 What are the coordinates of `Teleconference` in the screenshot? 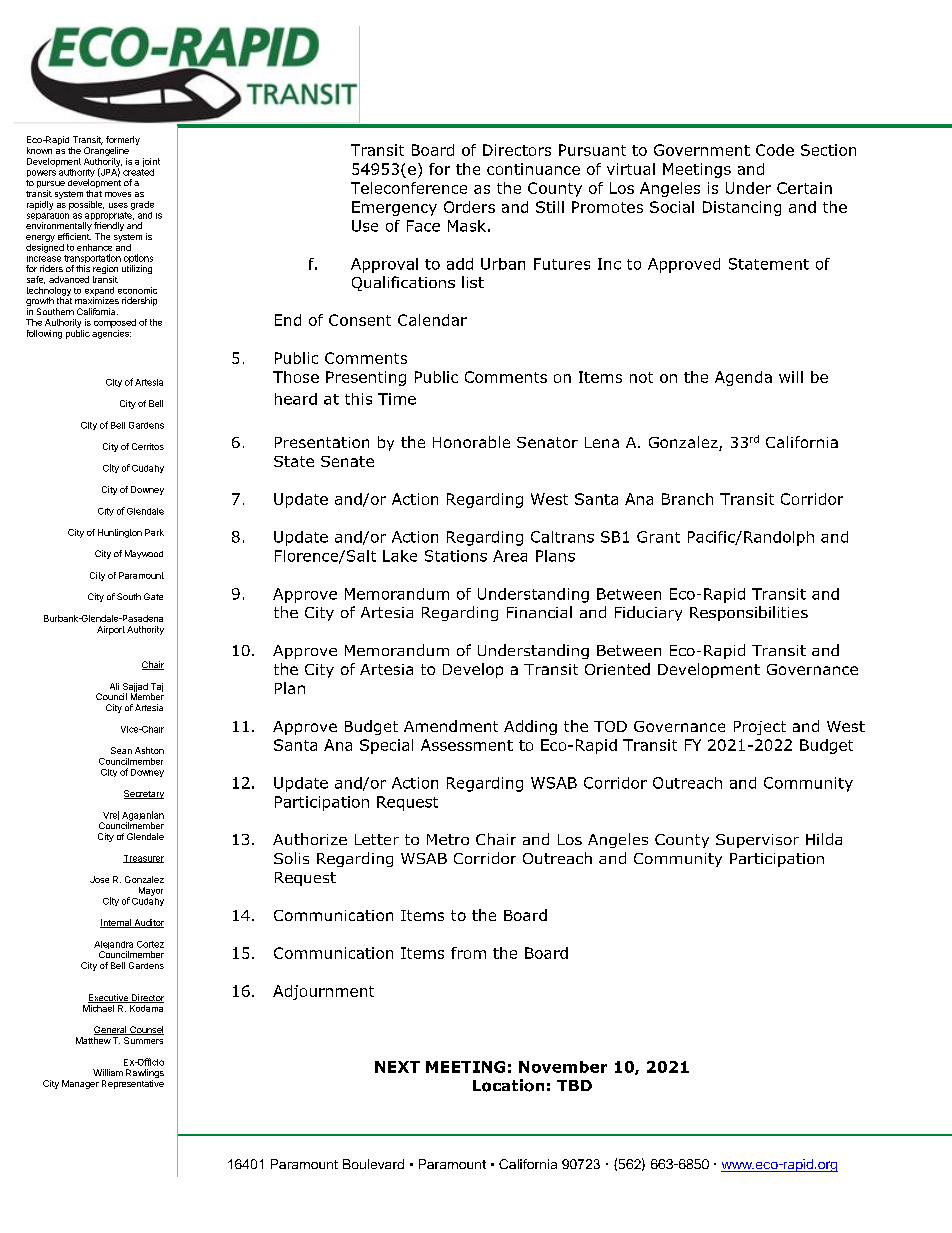 It's located at (409, 188).
